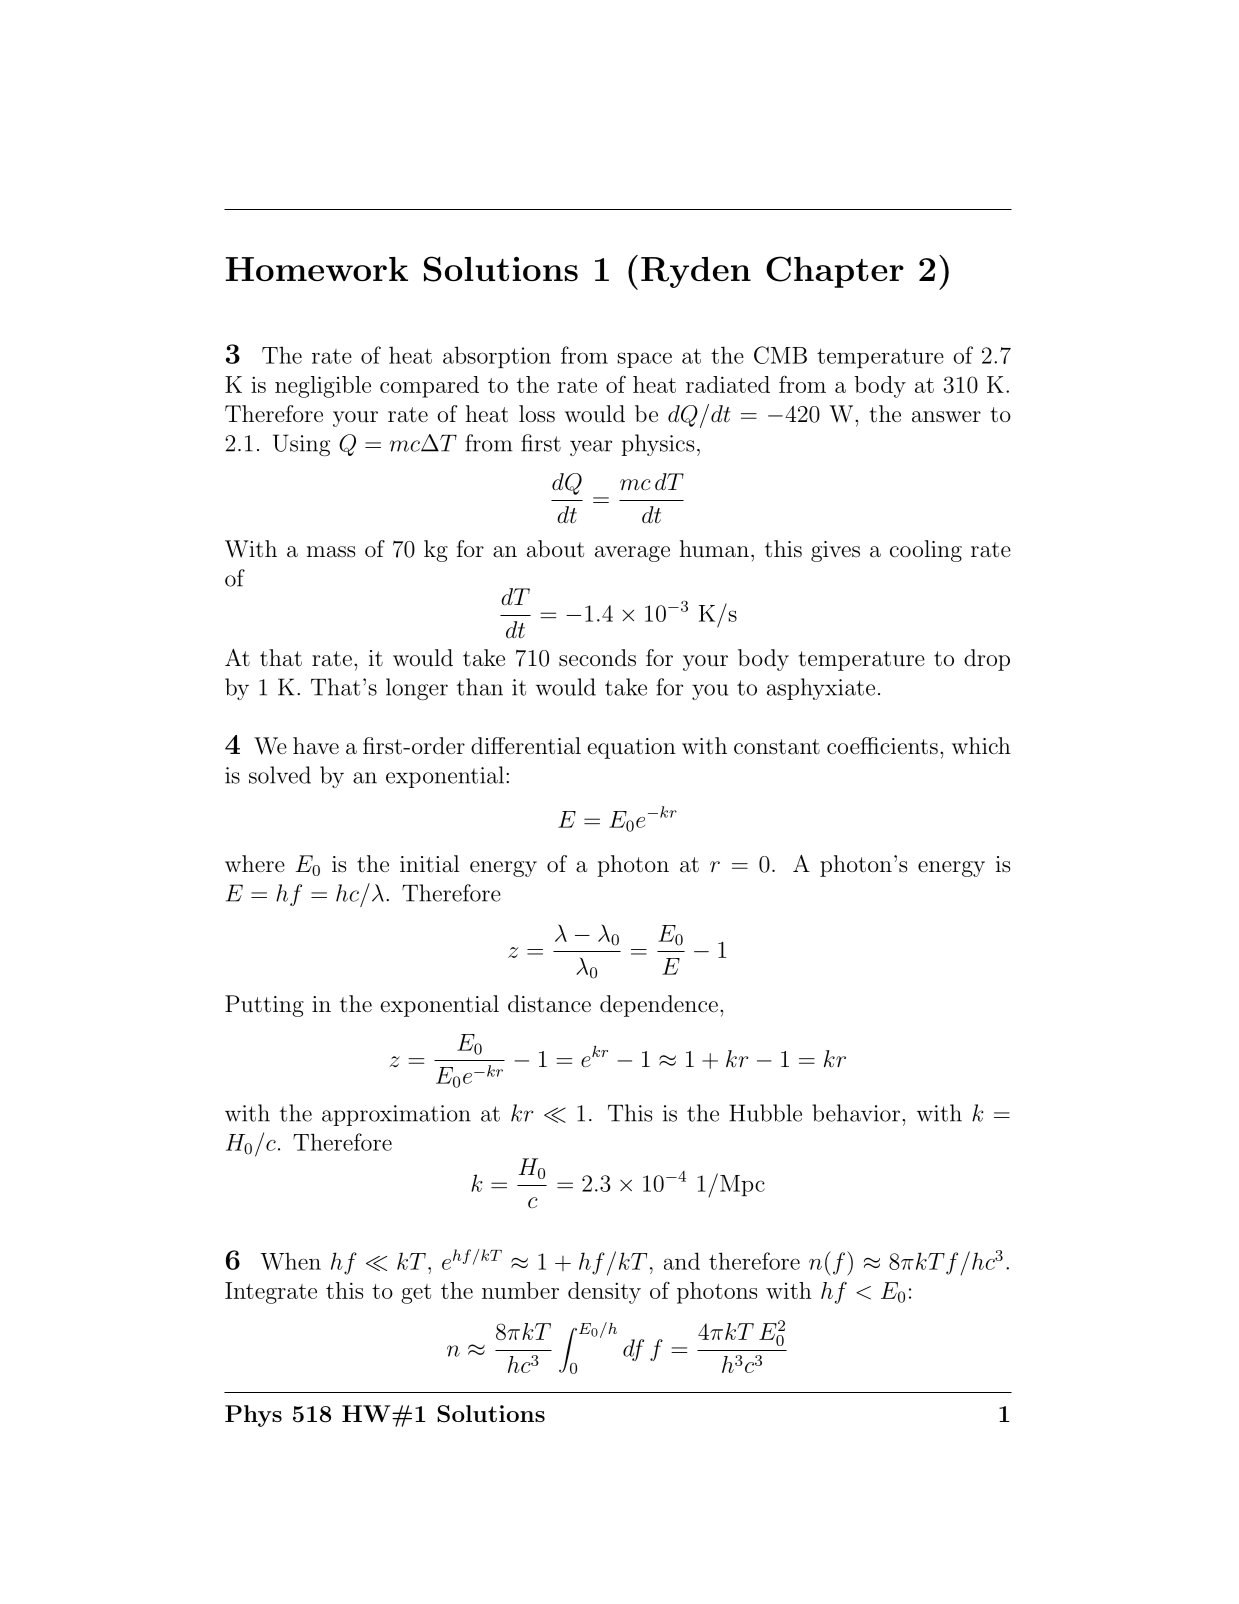  Describe the element at coordinates (331, 552) in the screenshot. I see `mass` at that location.
